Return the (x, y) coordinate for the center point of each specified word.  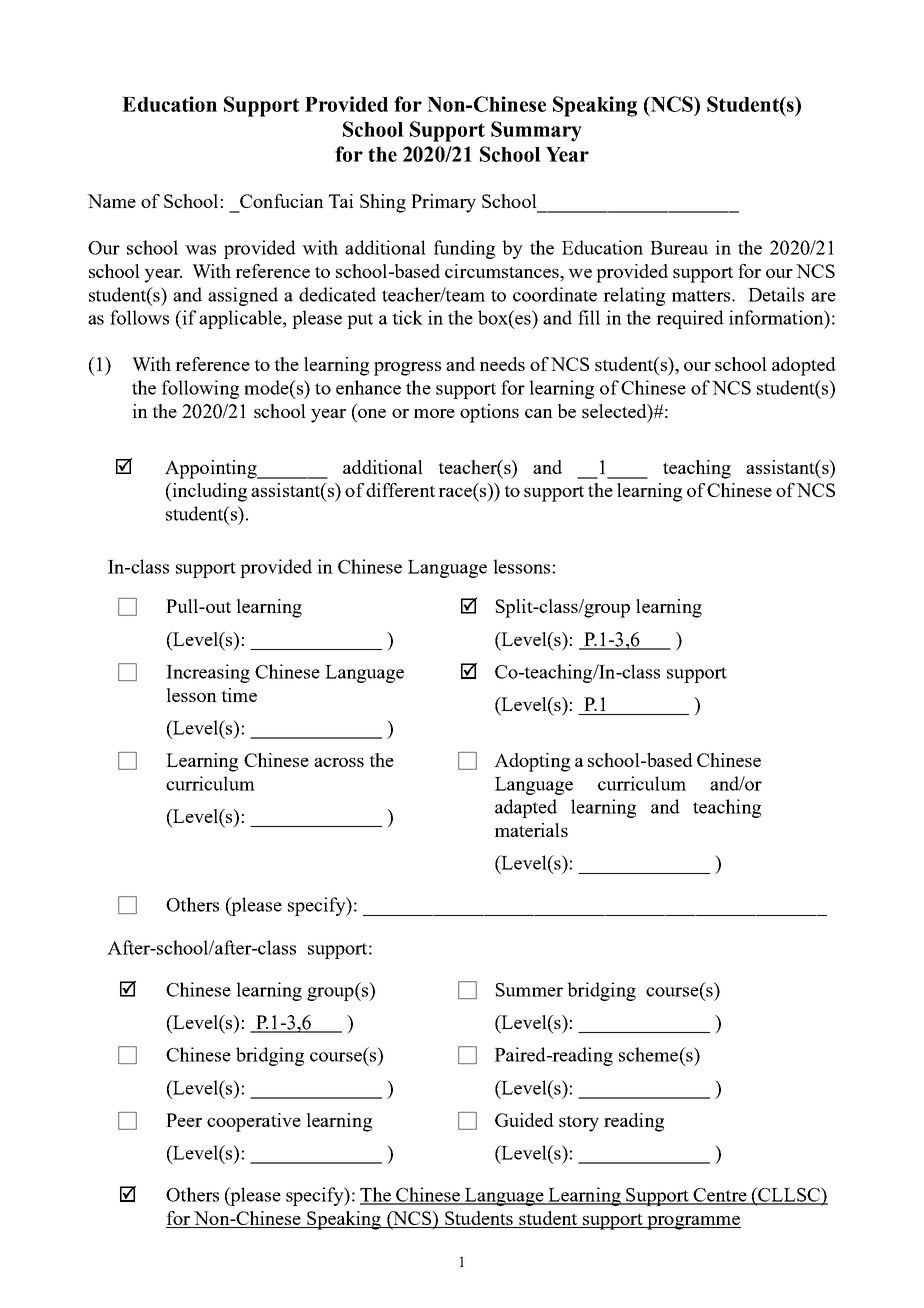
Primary (443, 203)
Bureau (679, 248)
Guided (524, 1120)
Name (111, 201)
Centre (720, 1196)
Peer (184, 1120)
